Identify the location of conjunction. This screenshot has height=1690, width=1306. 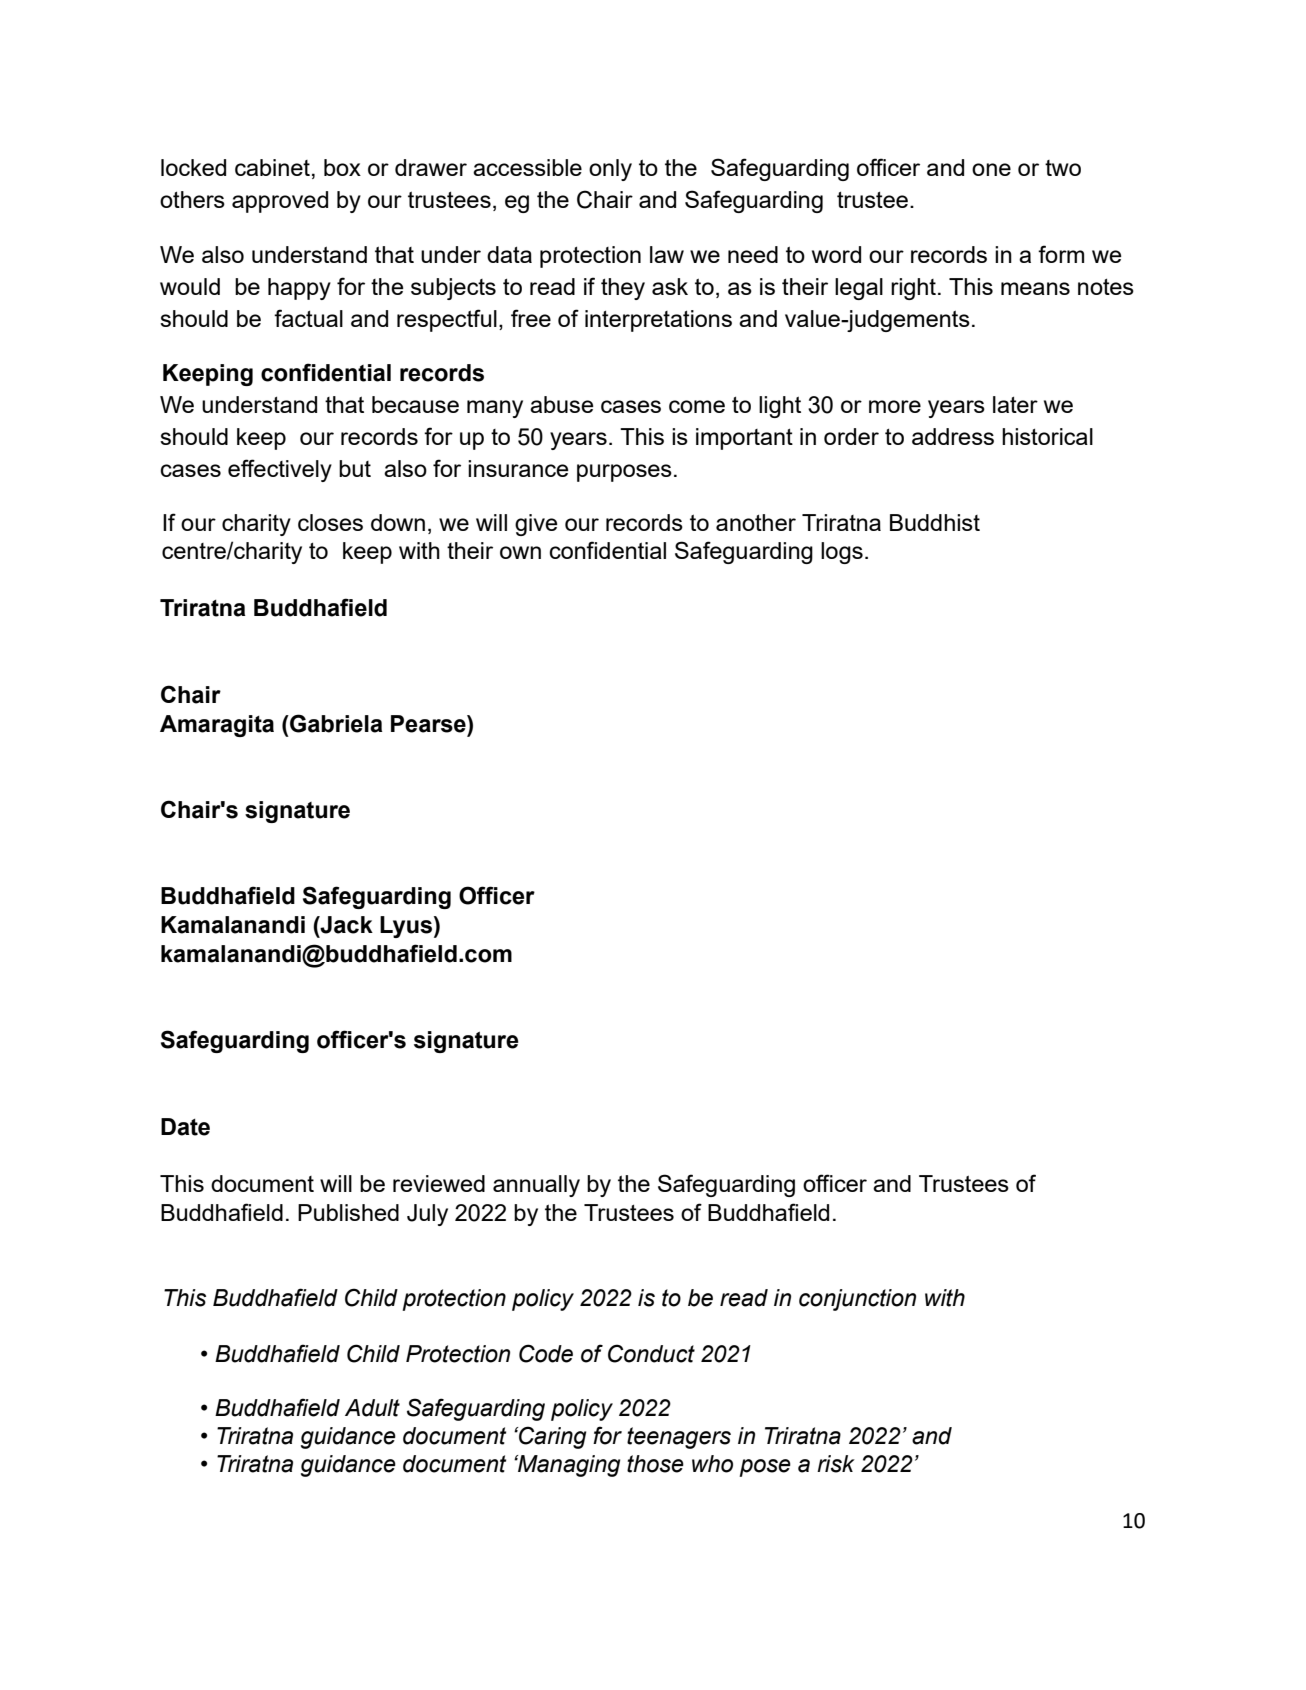
(857, 1300).
